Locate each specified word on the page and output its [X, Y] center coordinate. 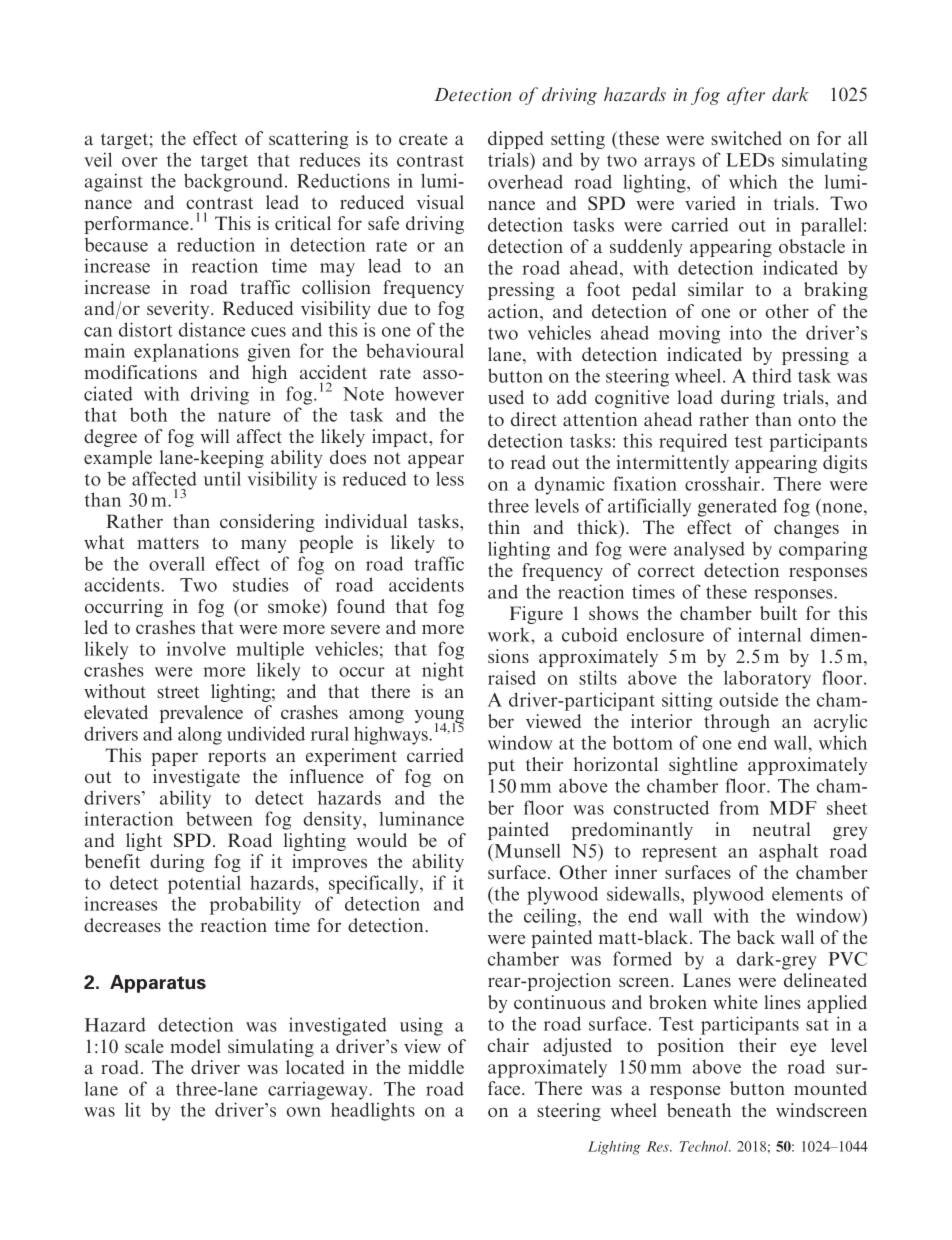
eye [803, 1049]
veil [98, 159]
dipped [515, 140]
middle [436, 1067]
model [195, 1046]
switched [746, 138]
